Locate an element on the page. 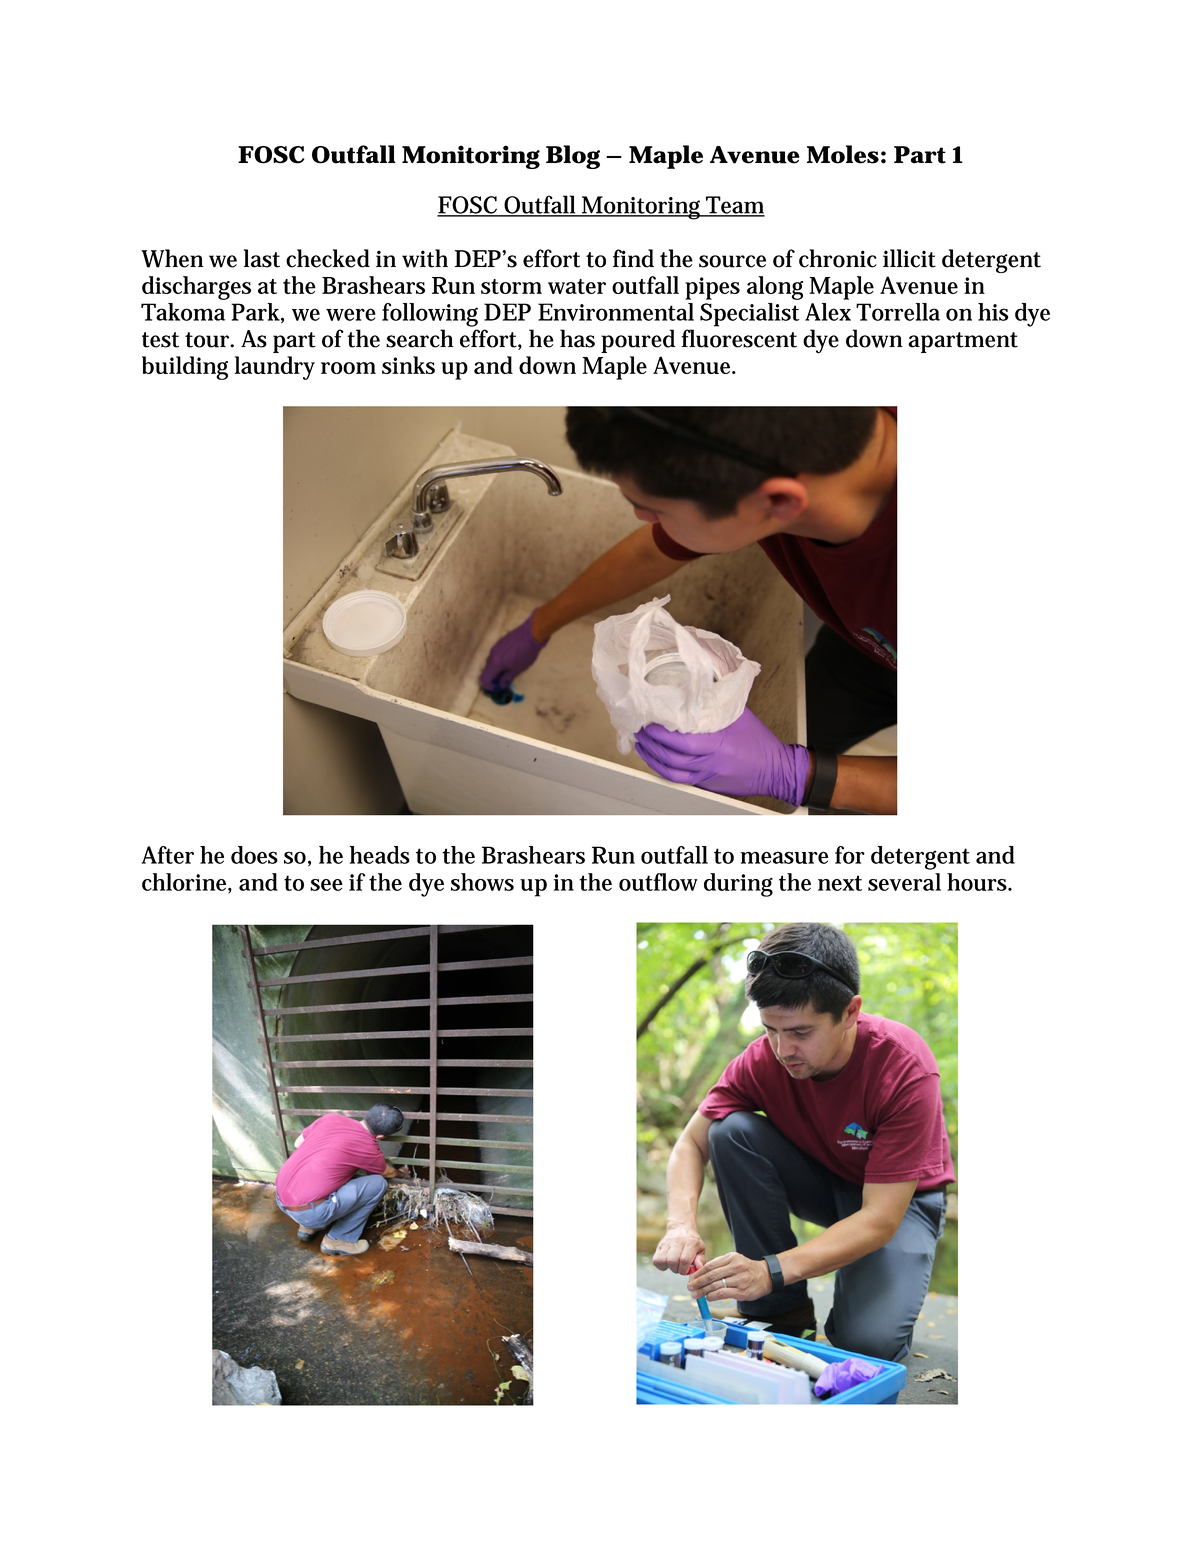 The height and width of the page is (1555, 1202). has is located at coordinates (577, 338).
